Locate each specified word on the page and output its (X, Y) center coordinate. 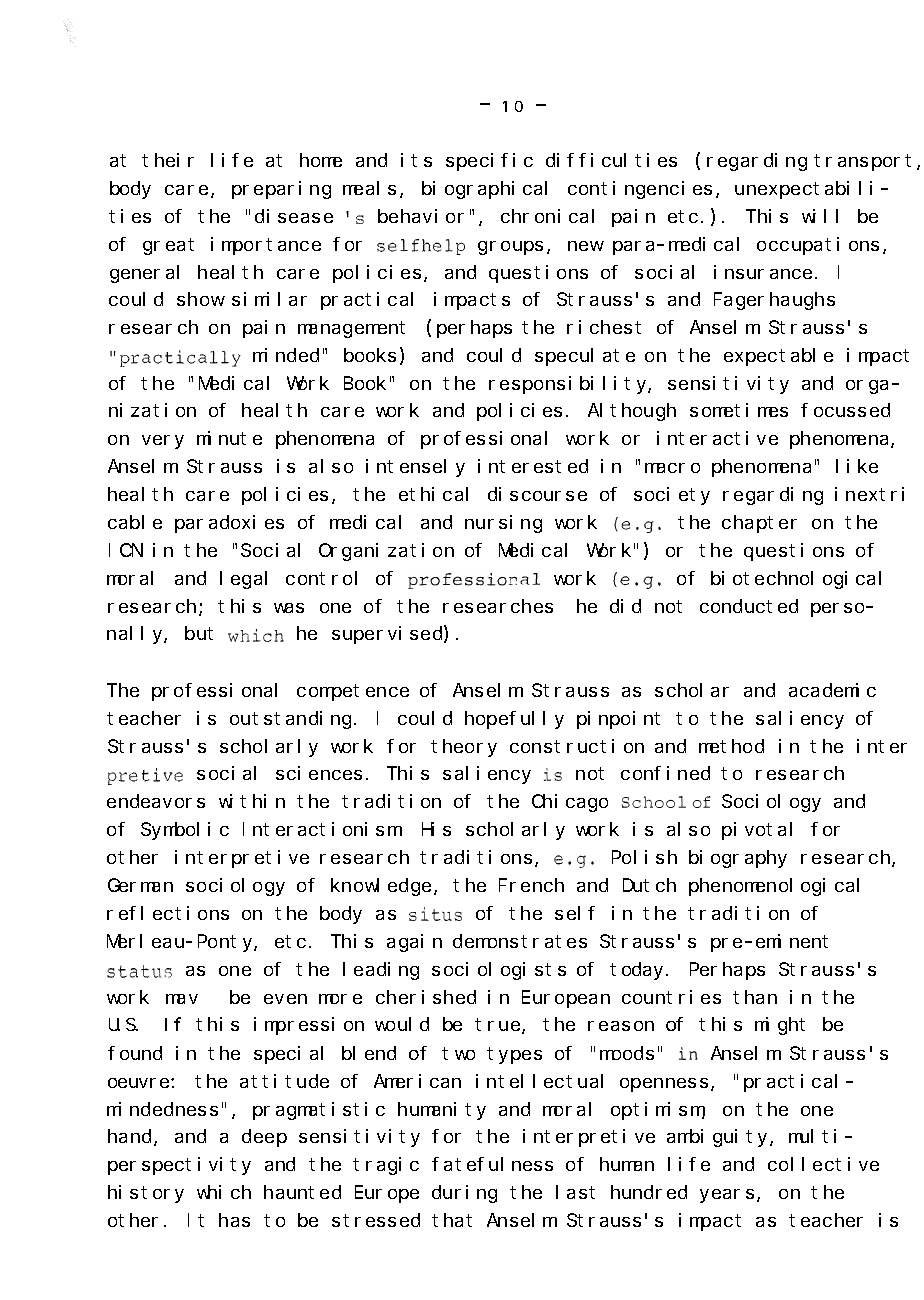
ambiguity (719, 1138)
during (464, 1194)
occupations (818, 246)
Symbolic (185, 831)
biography (738, 859)
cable (135, 522)
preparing (281, 190)
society (672, 496)
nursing (503, 524)
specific (489, 162)
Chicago (570, 803)
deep (264, 1138)
